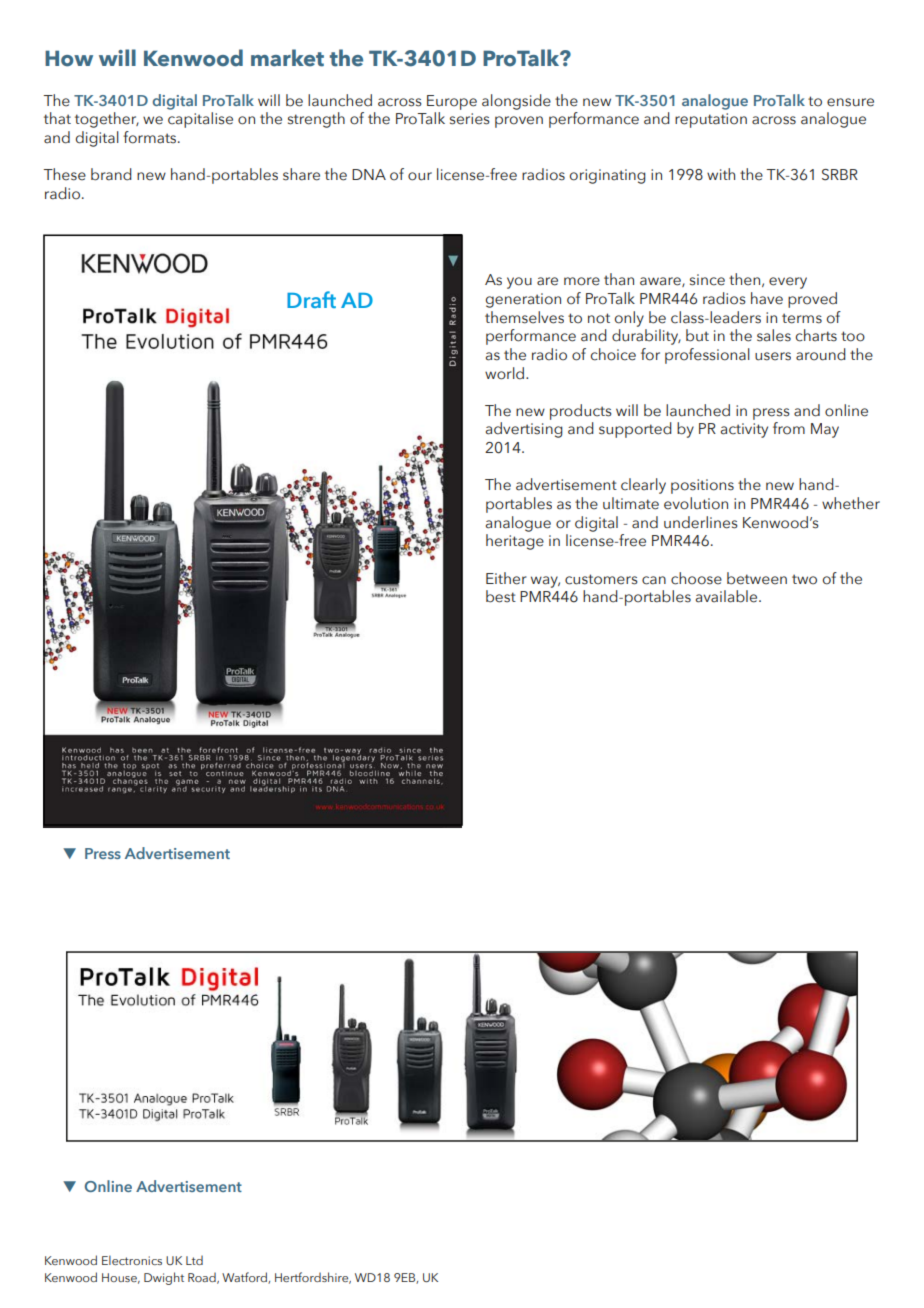  What do you see at coordinates (506, 373) in the screenshot?
I see `world` at bounding box center [506, 373].
